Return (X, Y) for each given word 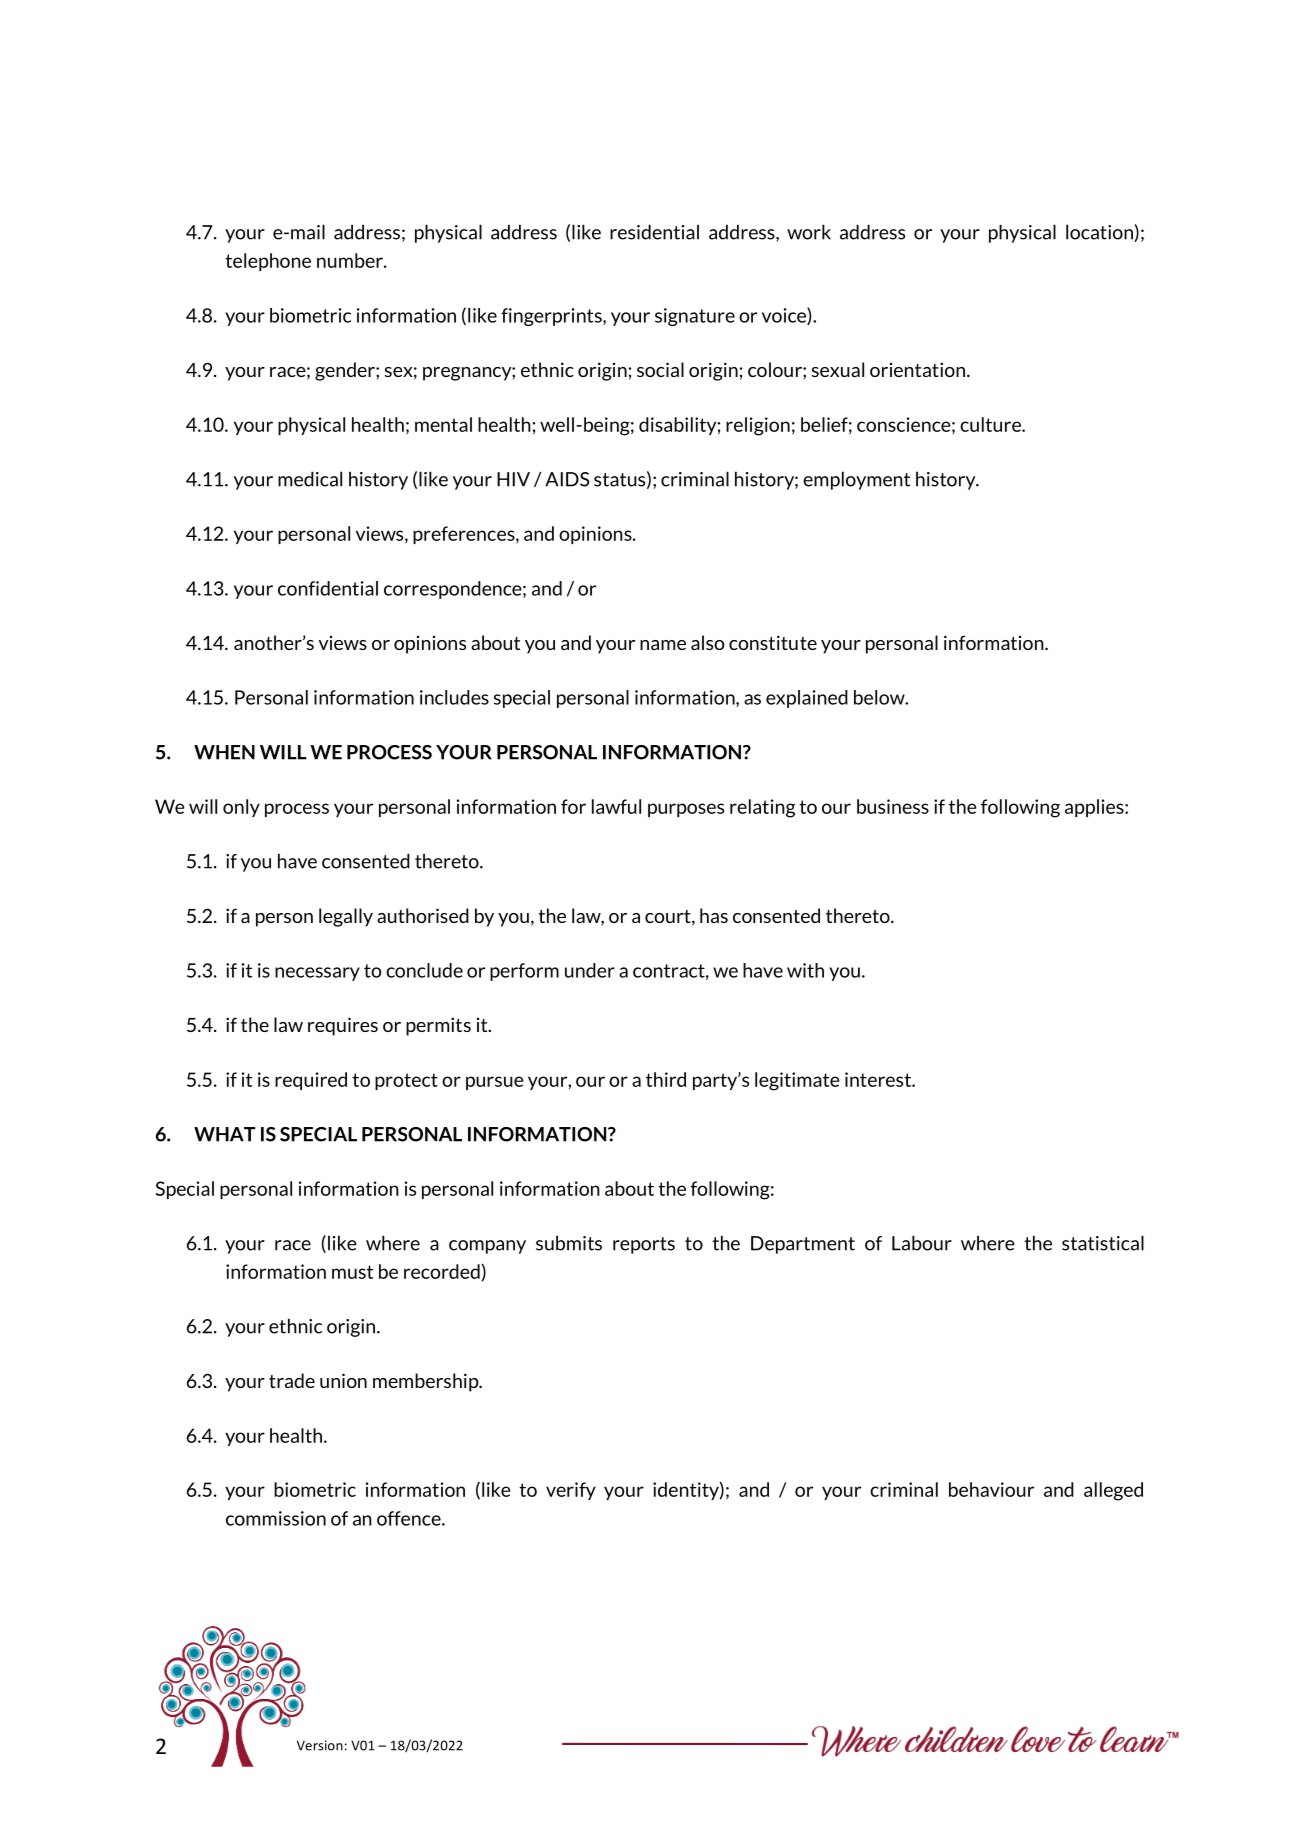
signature (695, 317)
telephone (268, 262)
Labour (922, 1243)
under (590, 970)
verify (571, 1491)
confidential (328, 588)
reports (644, 1245)
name (663, 645)
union (343, 1380)
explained (807, 699)
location (1099, 232)
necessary (317, 974)
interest (879, 1079)
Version (320, 1745)
